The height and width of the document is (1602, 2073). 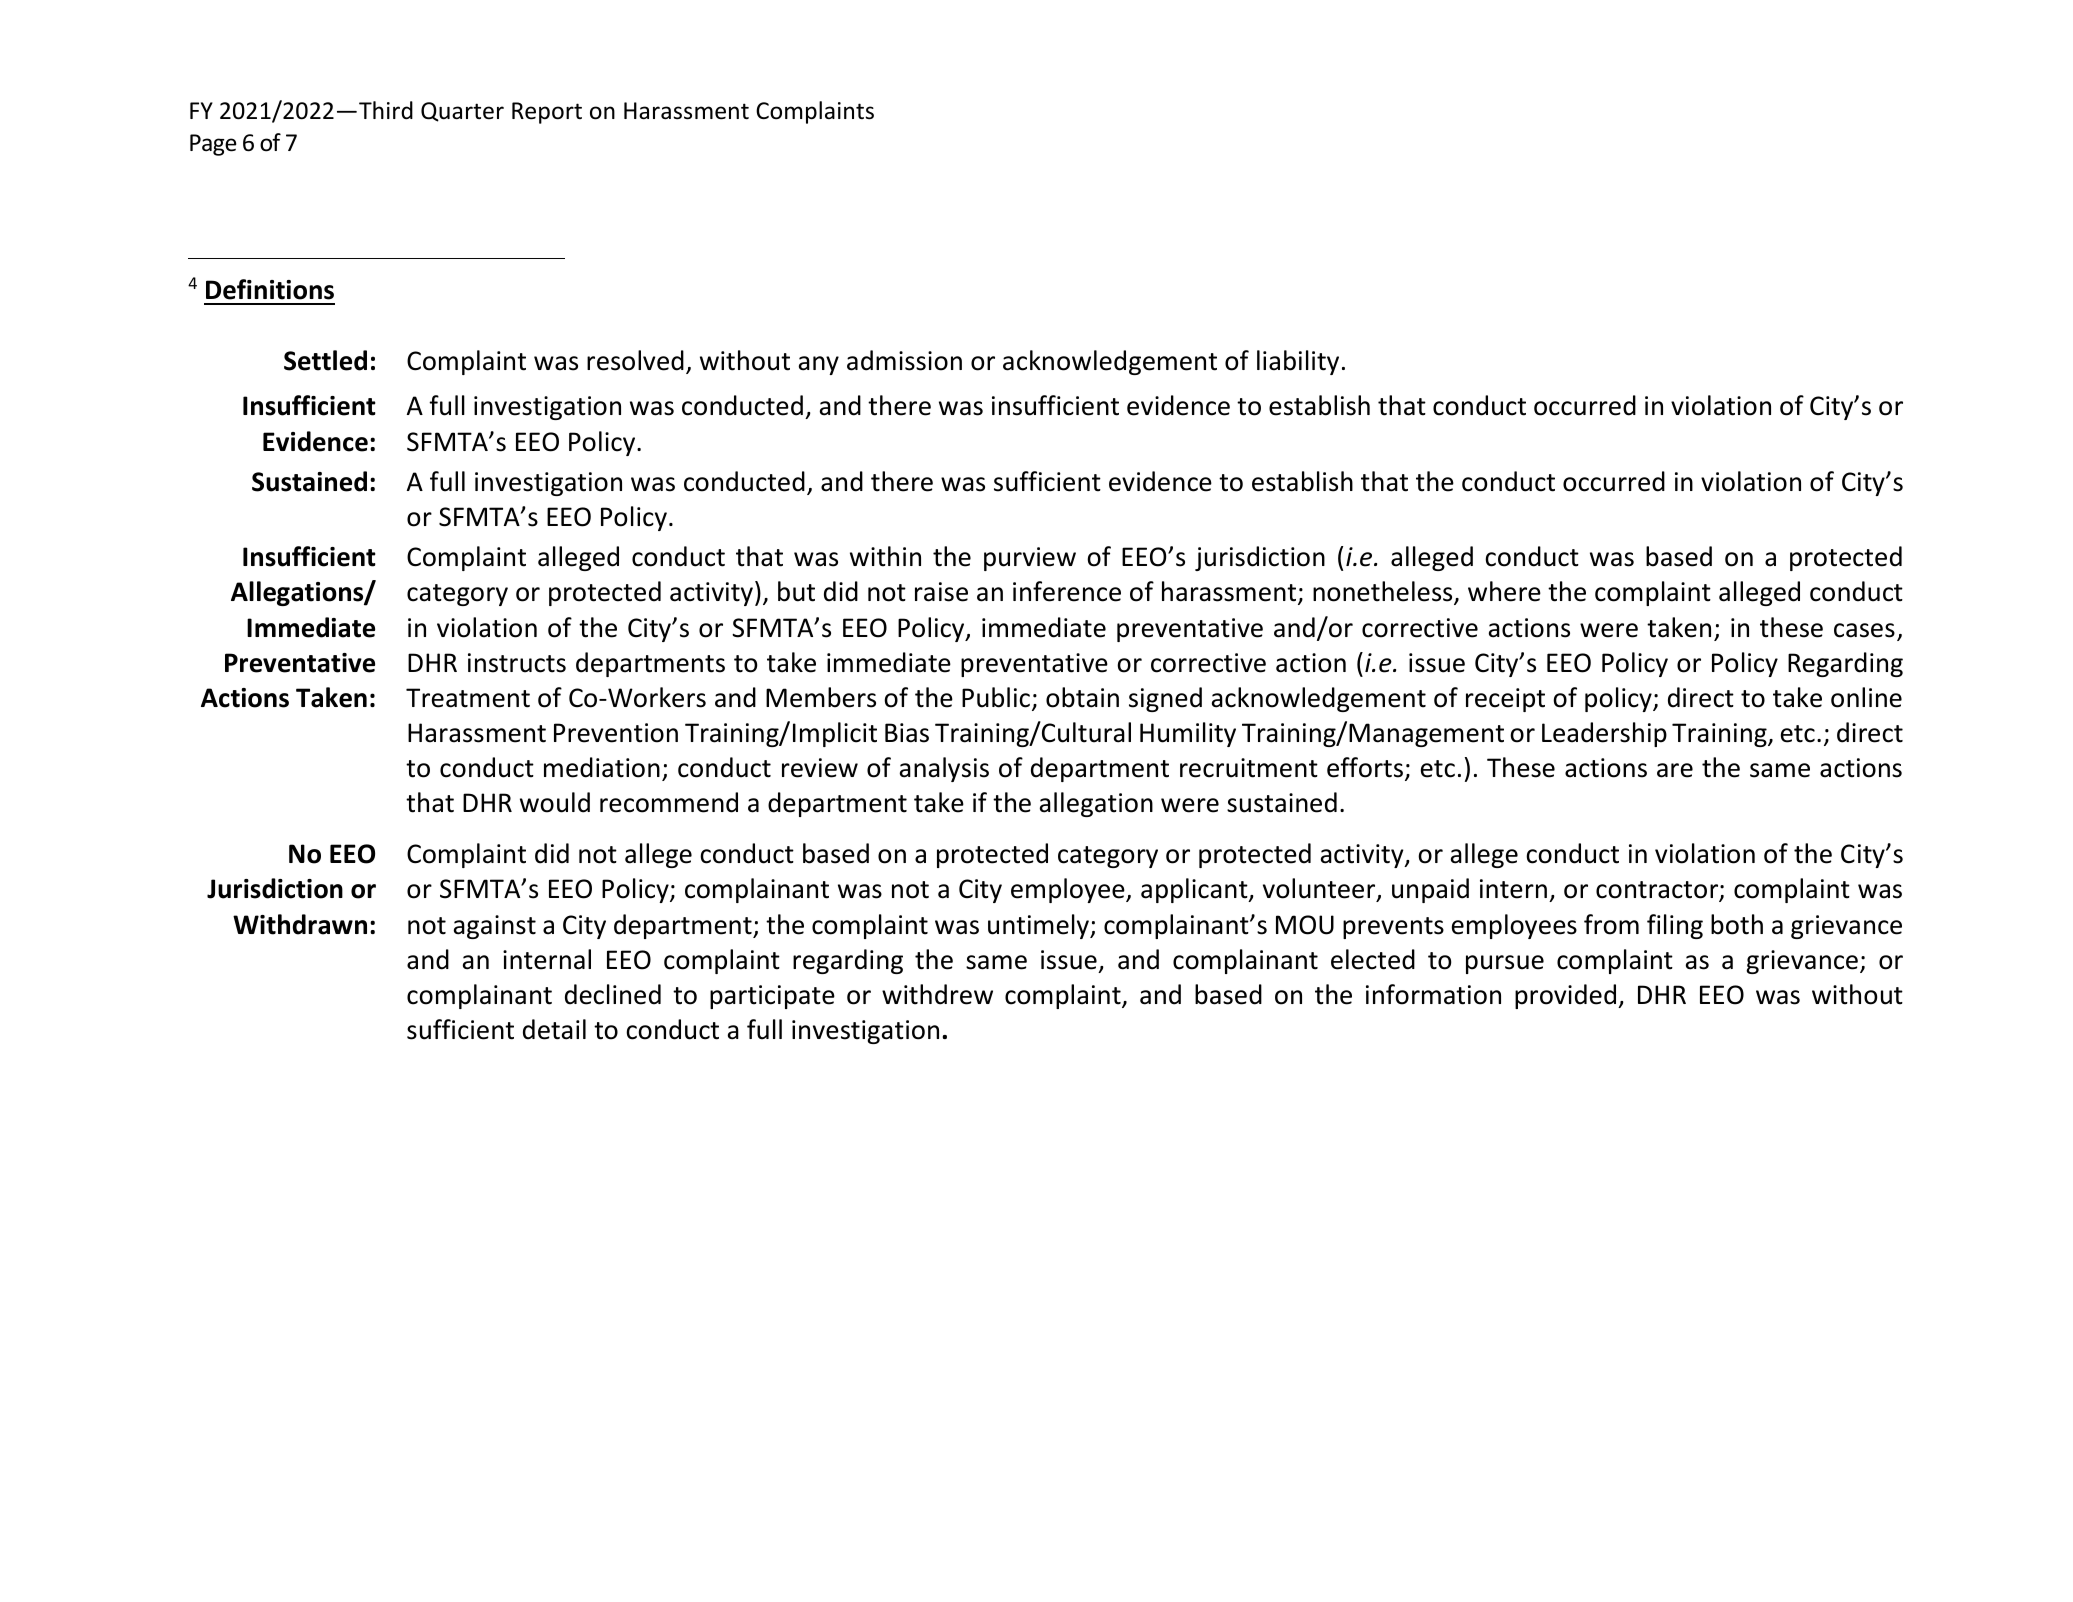 I want to click on Treatment, so click(x=468, y=698).
